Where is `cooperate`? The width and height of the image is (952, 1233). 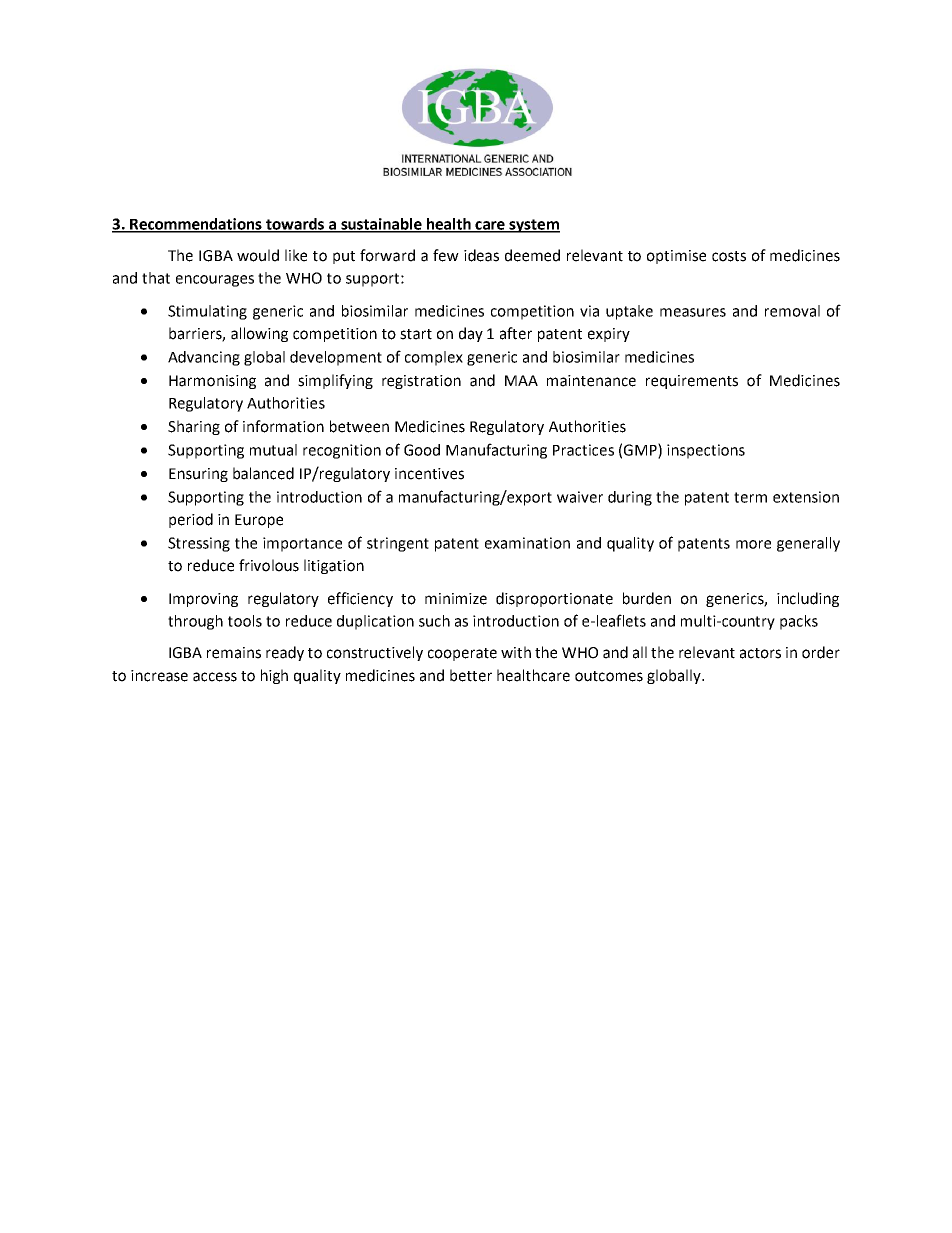 cooperate is located at coordinates (462, 654).
